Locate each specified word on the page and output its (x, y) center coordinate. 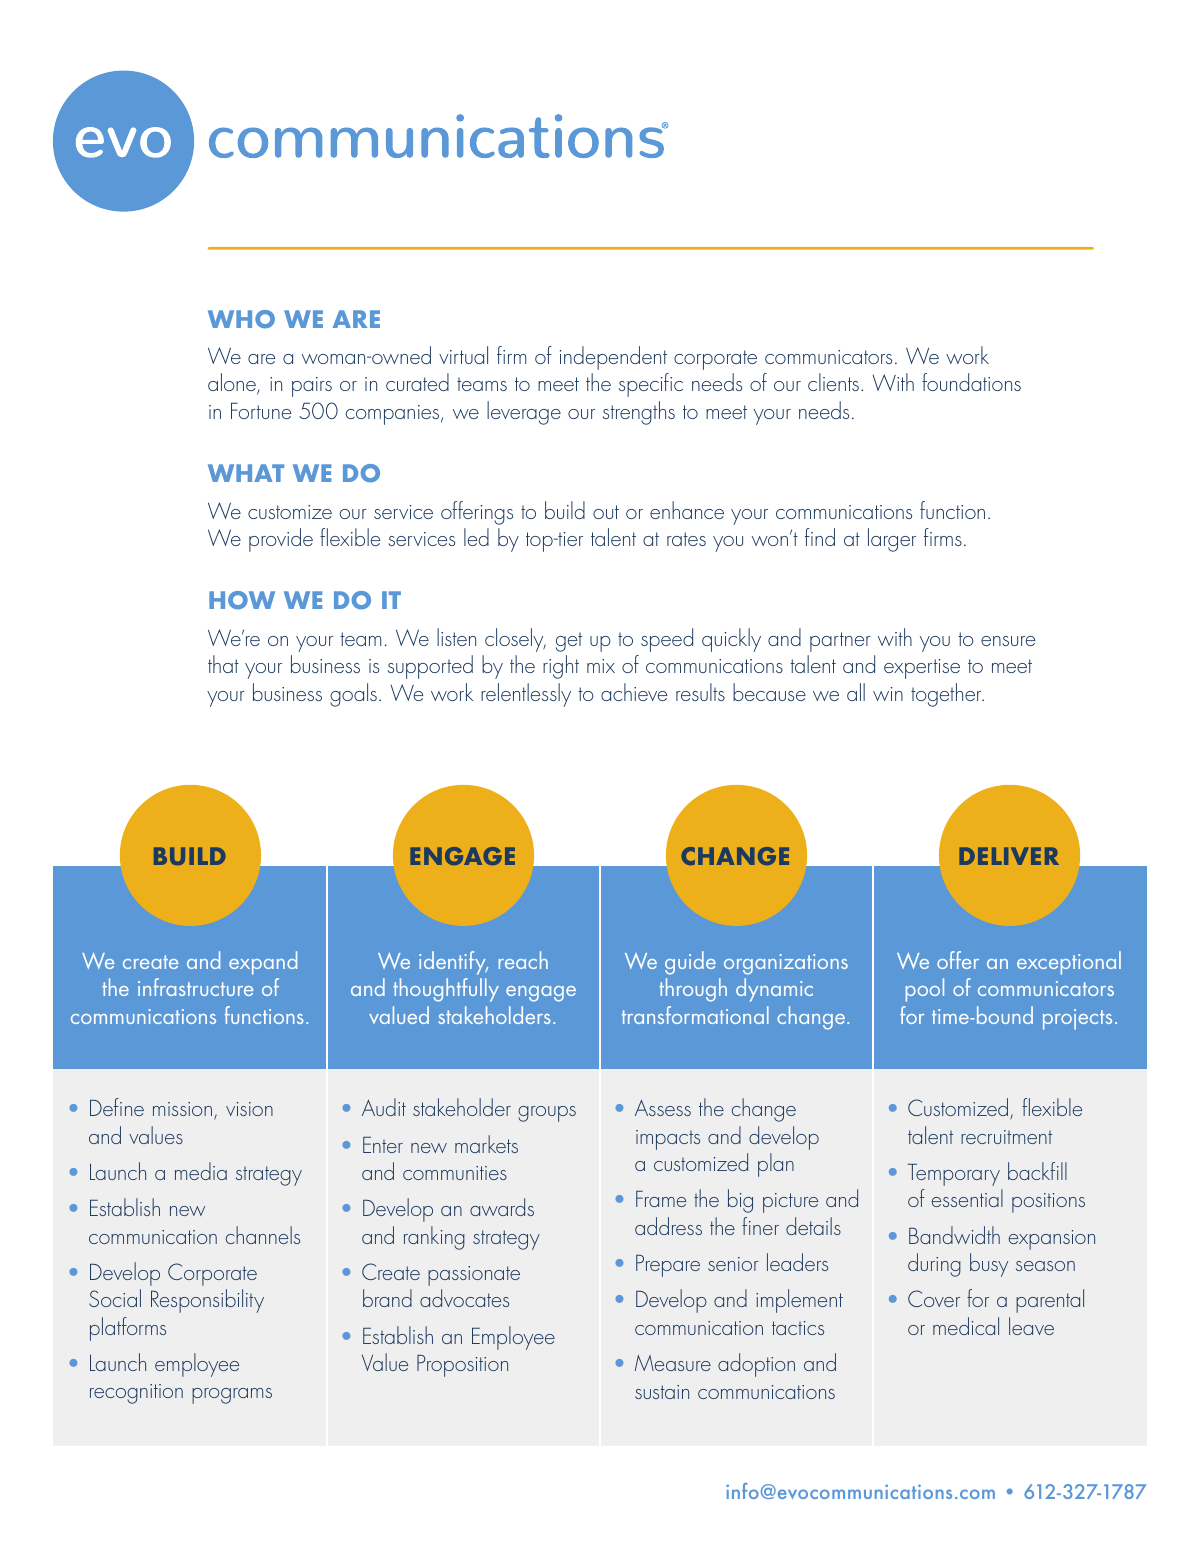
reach (523, 960)
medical (966, 1326)
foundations (971, 382)
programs (232, 1396)
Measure (673, 1363)
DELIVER (1009, 856)
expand (263, 963)
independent (613, 358)
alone (233, 384)
